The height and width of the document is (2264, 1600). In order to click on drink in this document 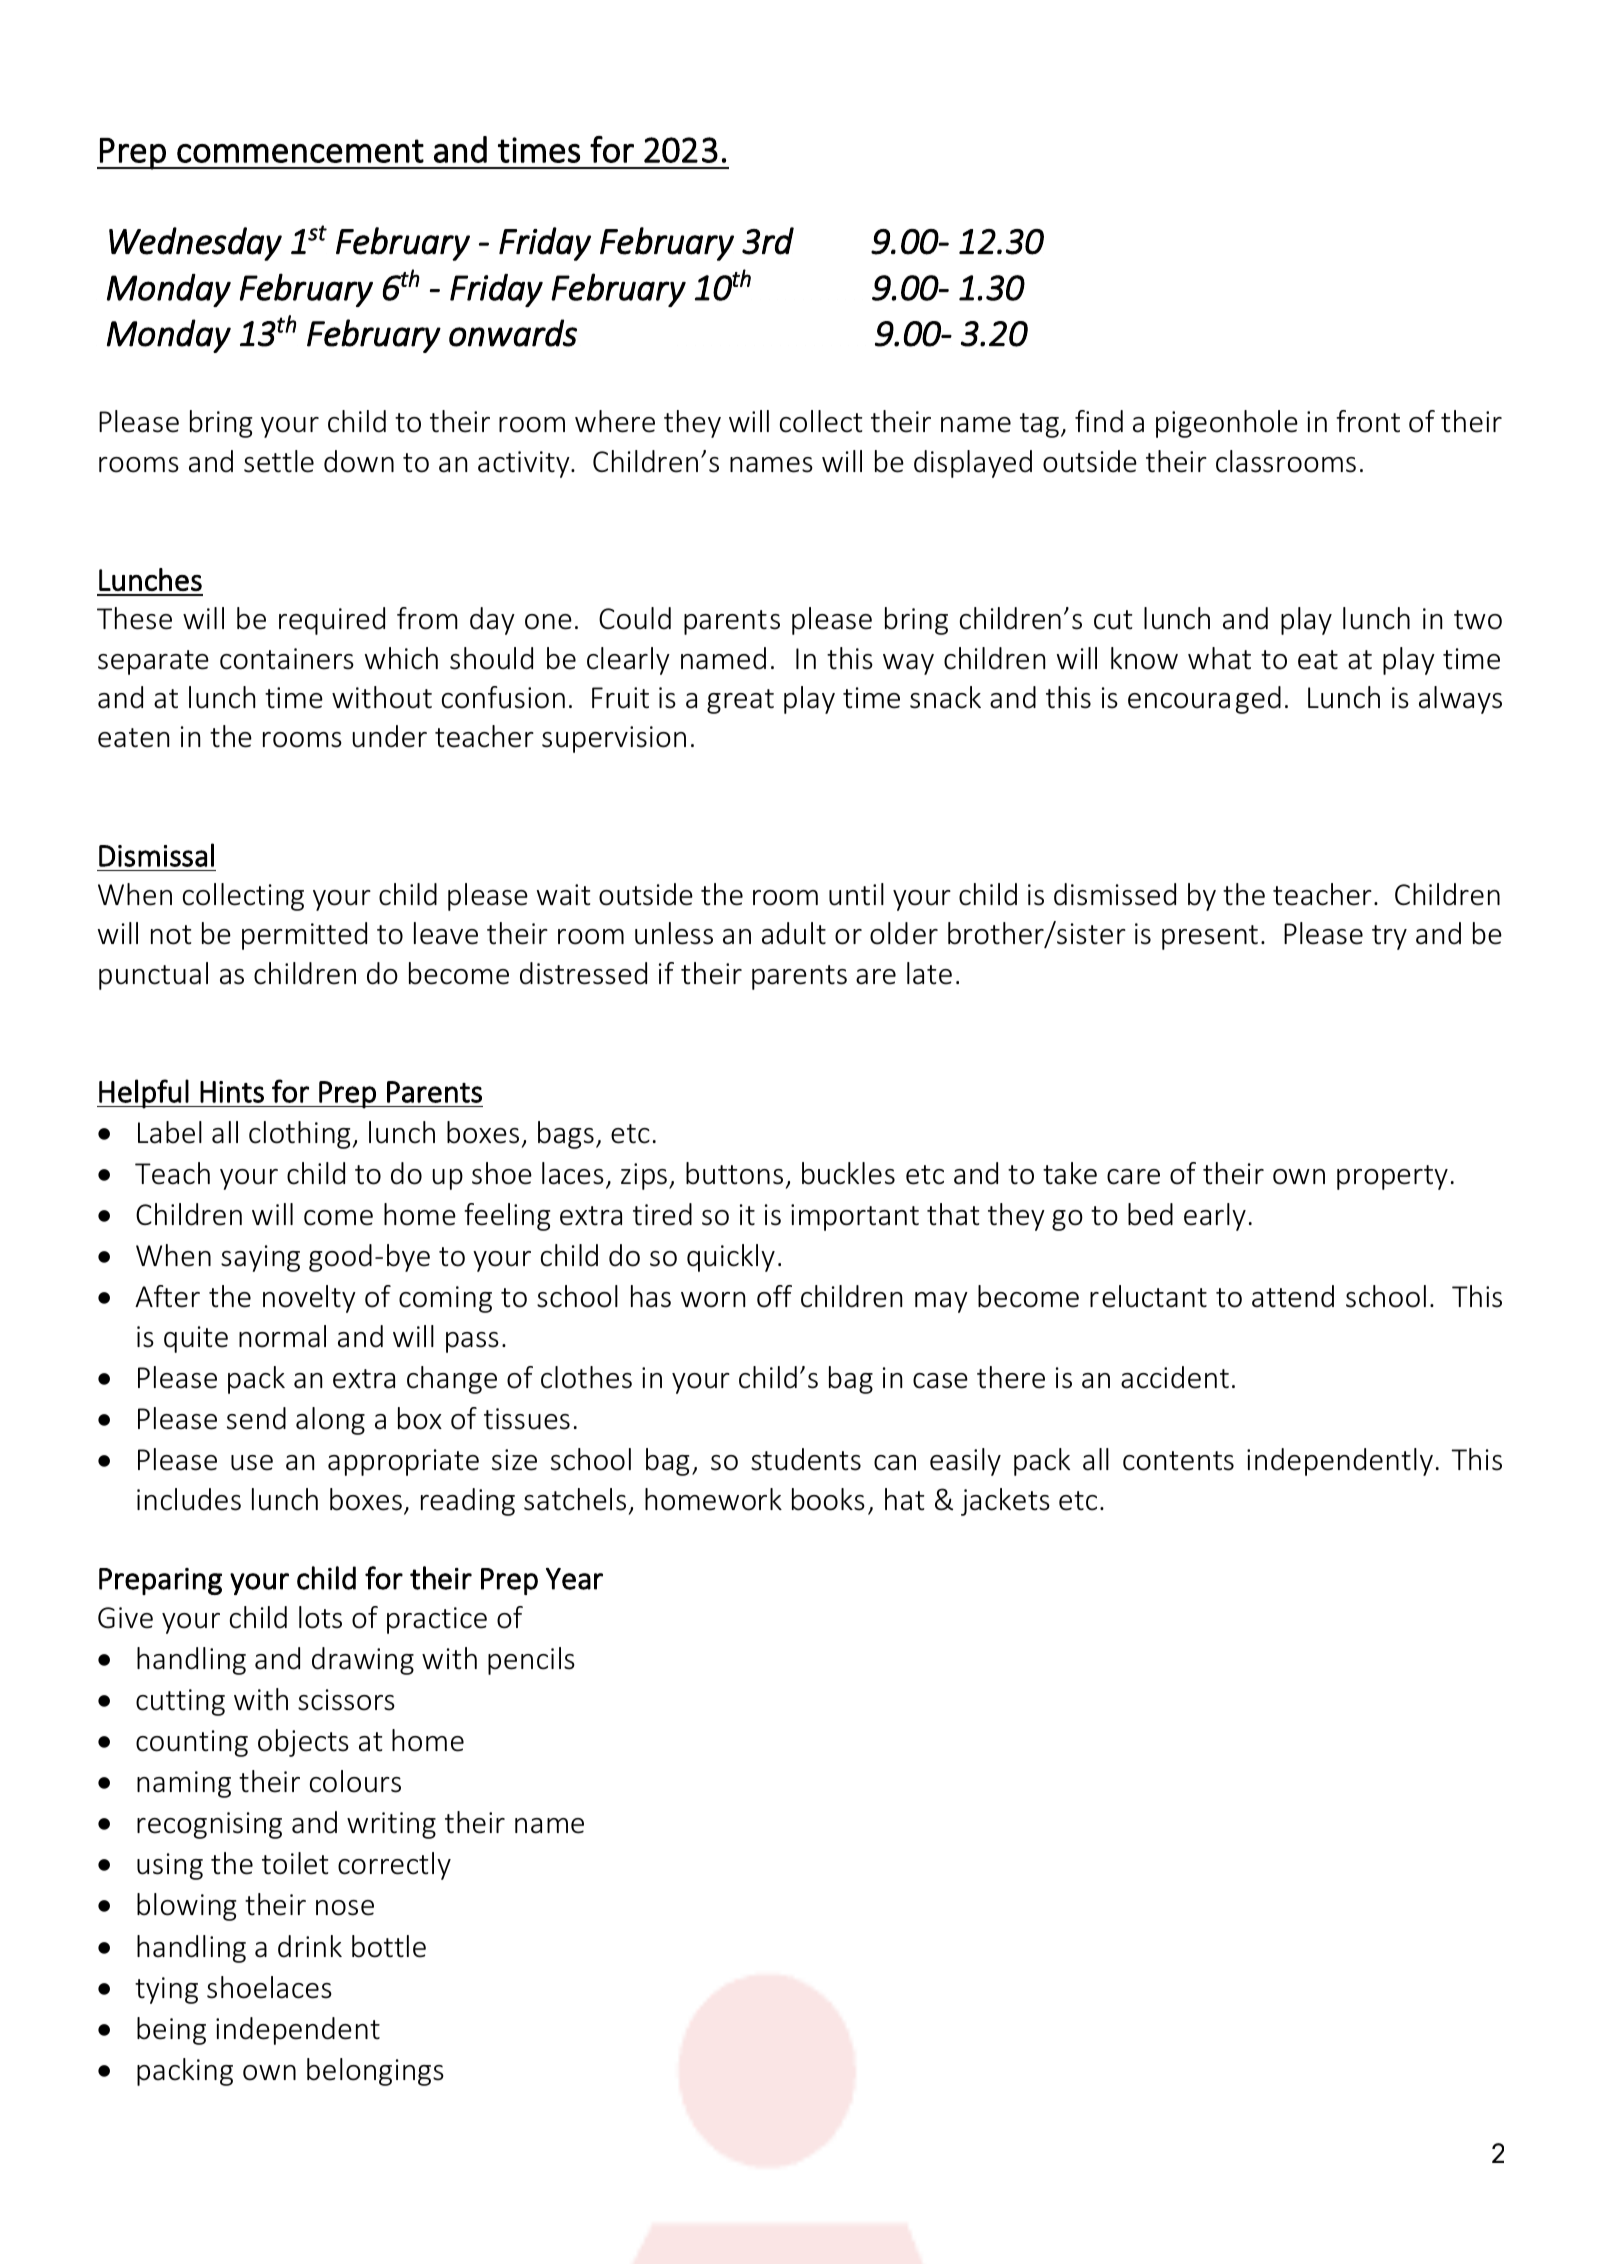, I will do `click(310, 1946)`.
